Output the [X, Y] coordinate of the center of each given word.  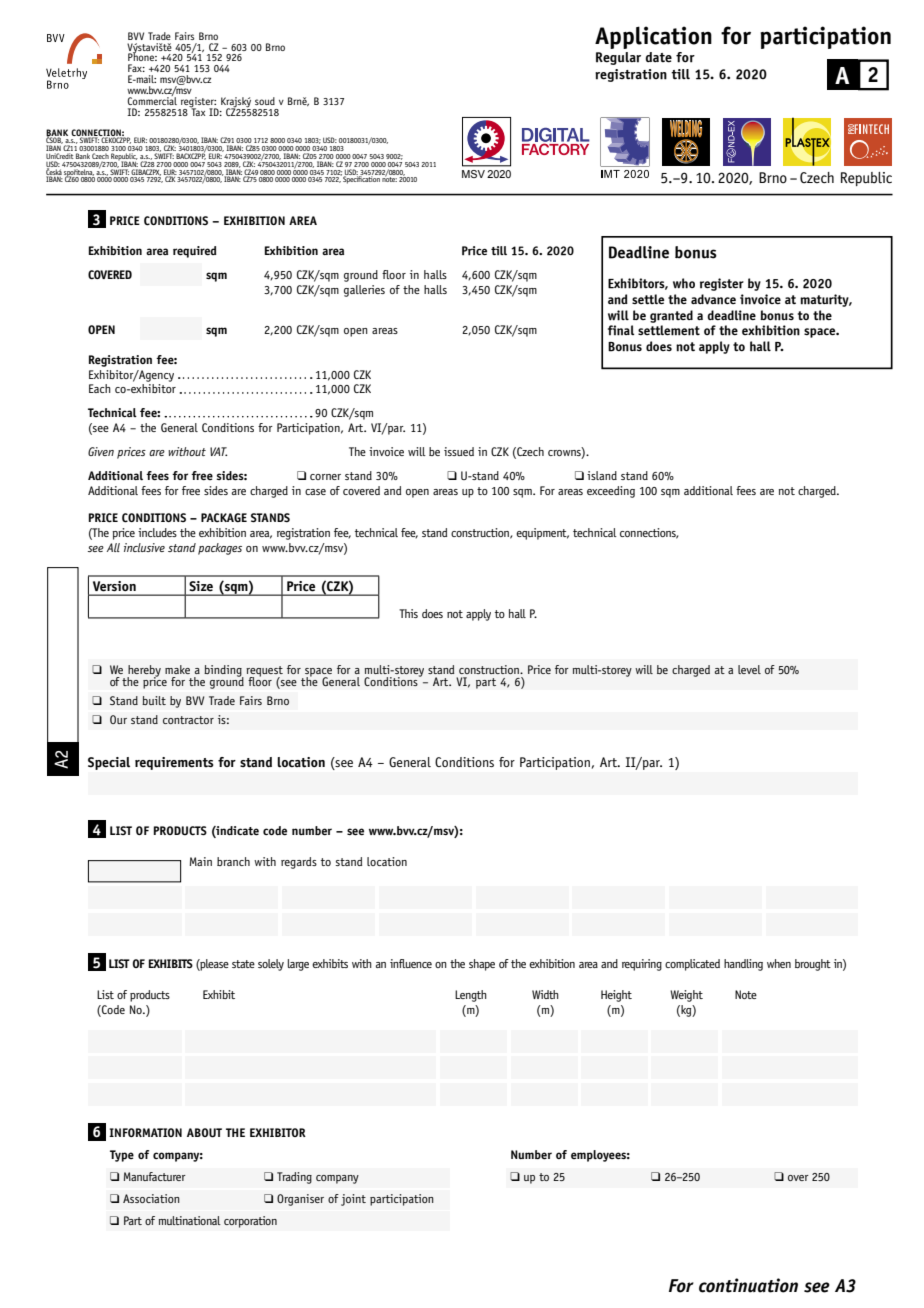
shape [482, 965]
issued [459, 451]
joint [353, 1200]
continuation [748, 1285]
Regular [618, 58]
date [659, 57]
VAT [218, 451]
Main [201, 861]
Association [151, 1198]
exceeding [611, 492]
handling [743, 965]
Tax [197, 111]
